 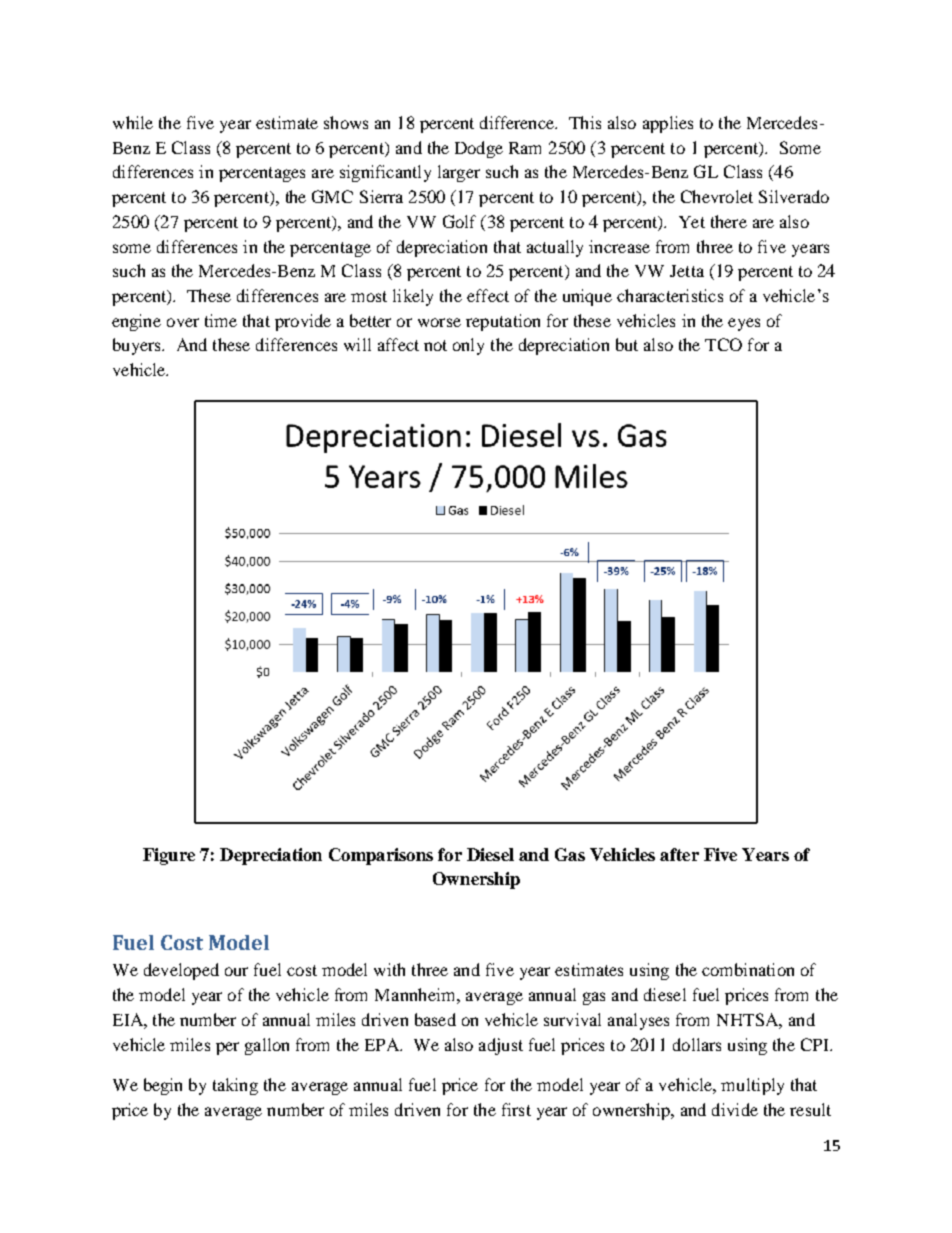 I want to click on time, so click(x=221, y=320).
